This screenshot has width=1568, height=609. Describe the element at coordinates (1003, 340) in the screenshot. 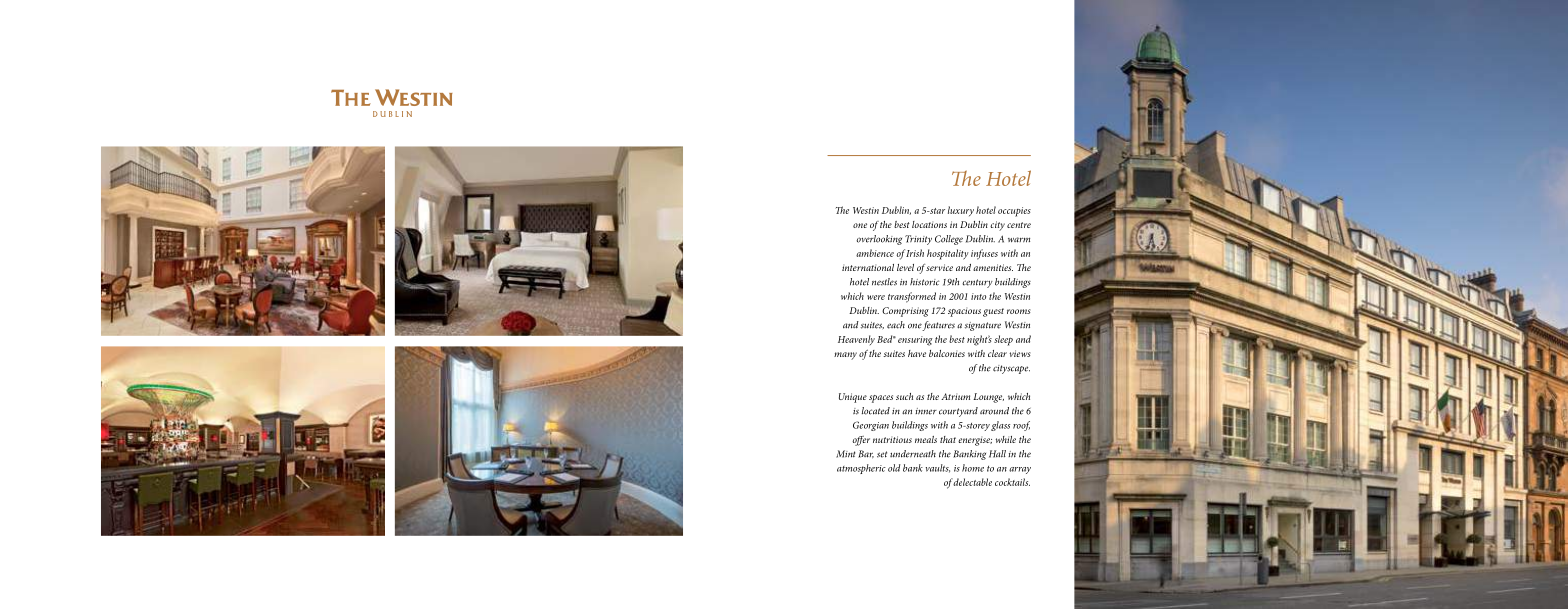

I see `sleep` at that location.
